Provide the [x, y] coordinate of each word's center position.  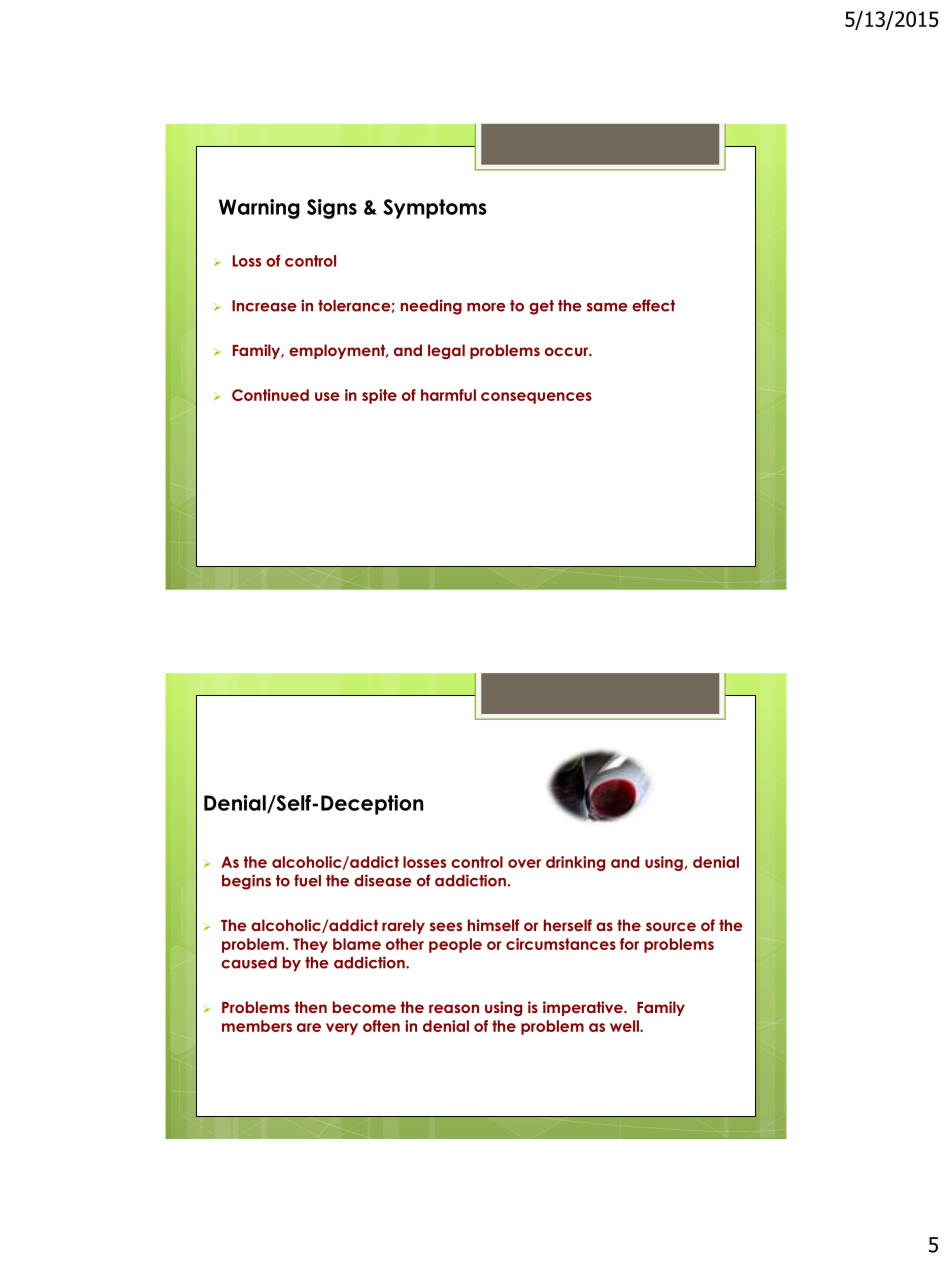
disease [383, 880]
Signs [332, 209]
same [607, 307]
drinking [575, 863]
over [524, 863]
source [671, 926]
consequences [536, 398]
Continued [270, 395]
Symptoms [435, 209]
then [310, 1007]
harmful [448, 395]
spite [379, 396]
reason [454, 1008]
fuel [307, 880]
